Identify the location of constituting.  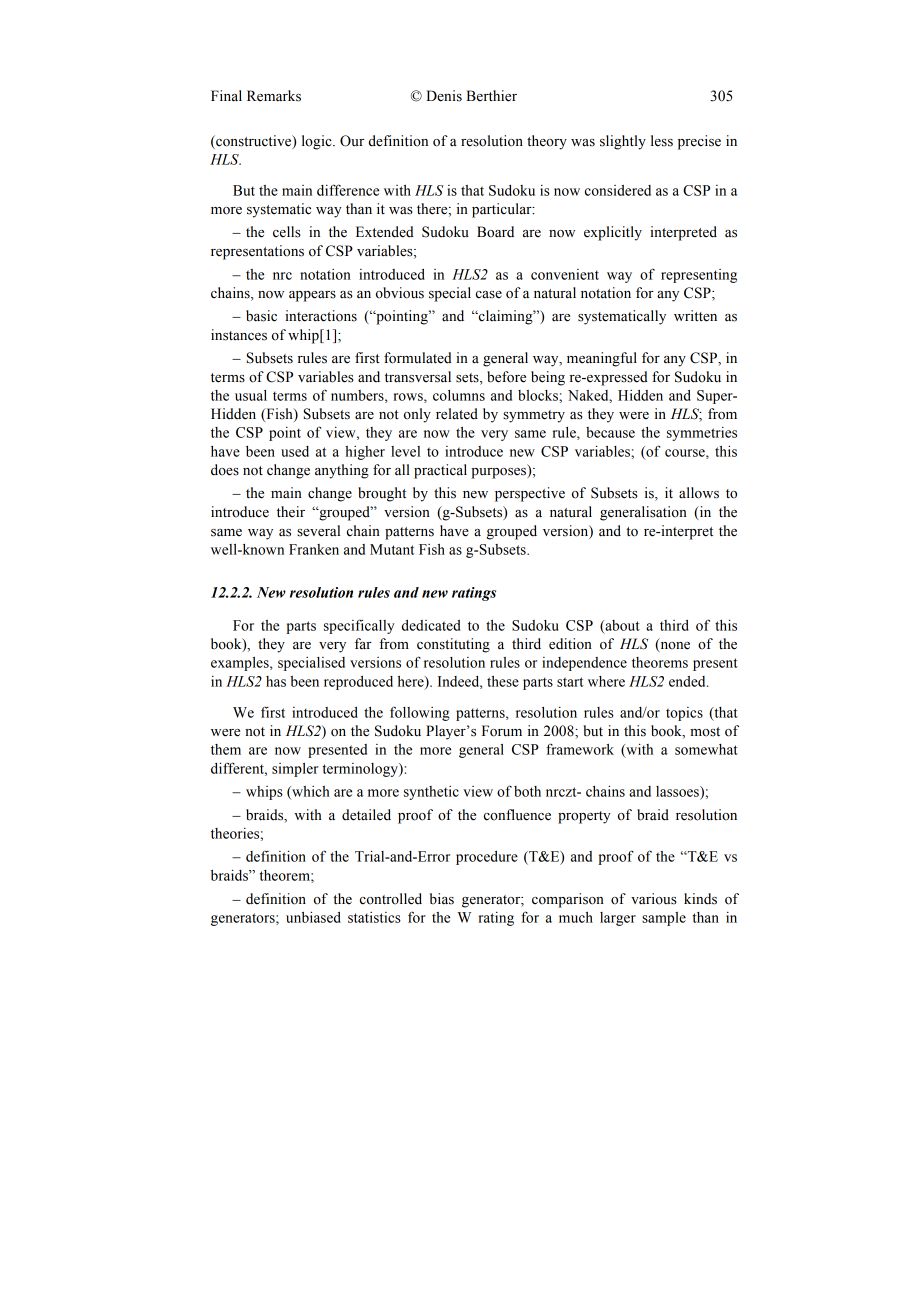
(453, 645).
